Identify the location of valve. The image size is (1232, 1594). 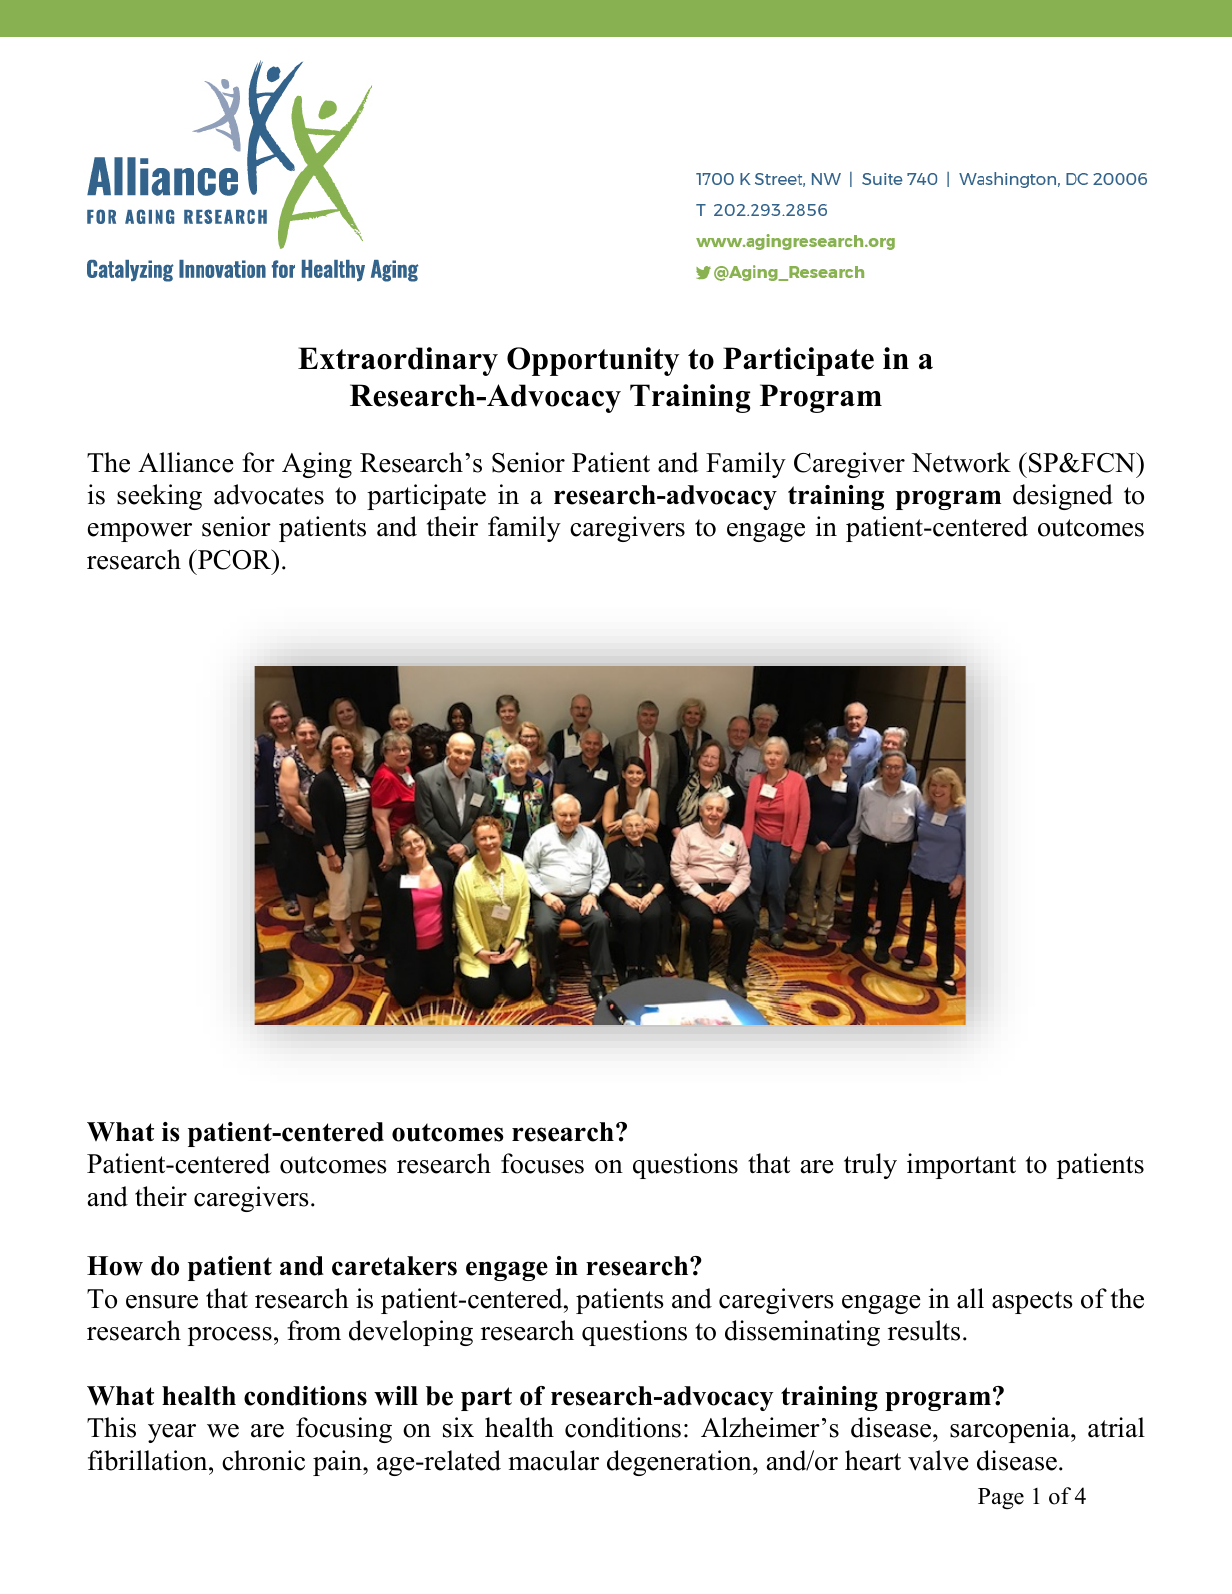
(938, 1460).
